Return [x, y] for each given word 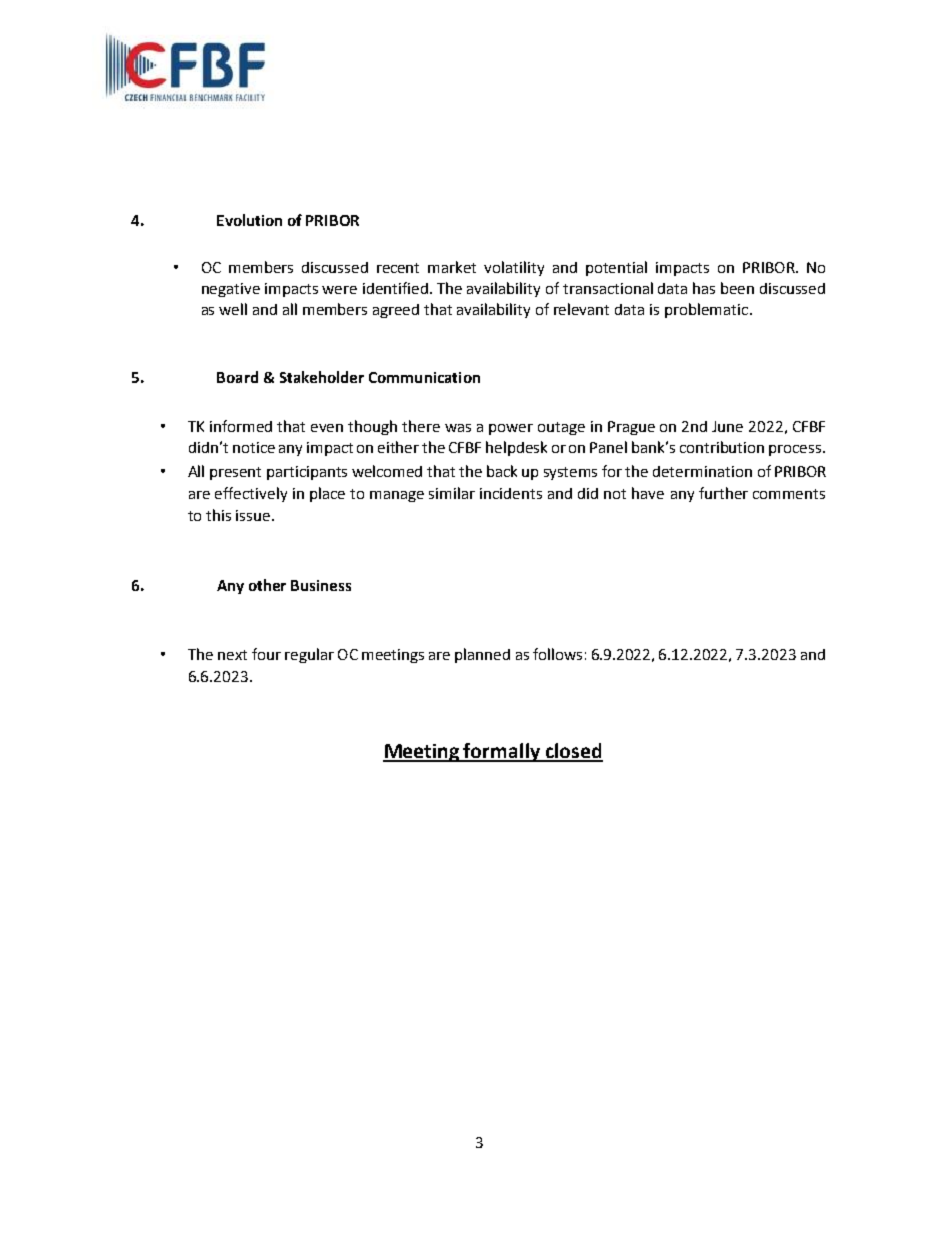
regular [309, 655]
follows [557, 654]
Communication [424, 377]
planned [482, 655]
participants [307, 473]
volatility [514, 268]
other [267, 585]
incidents [511, 493]
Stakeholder [322, 377]
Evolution [249, 220]
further [723, 493]
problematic [706, 310]
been [737, 288]
